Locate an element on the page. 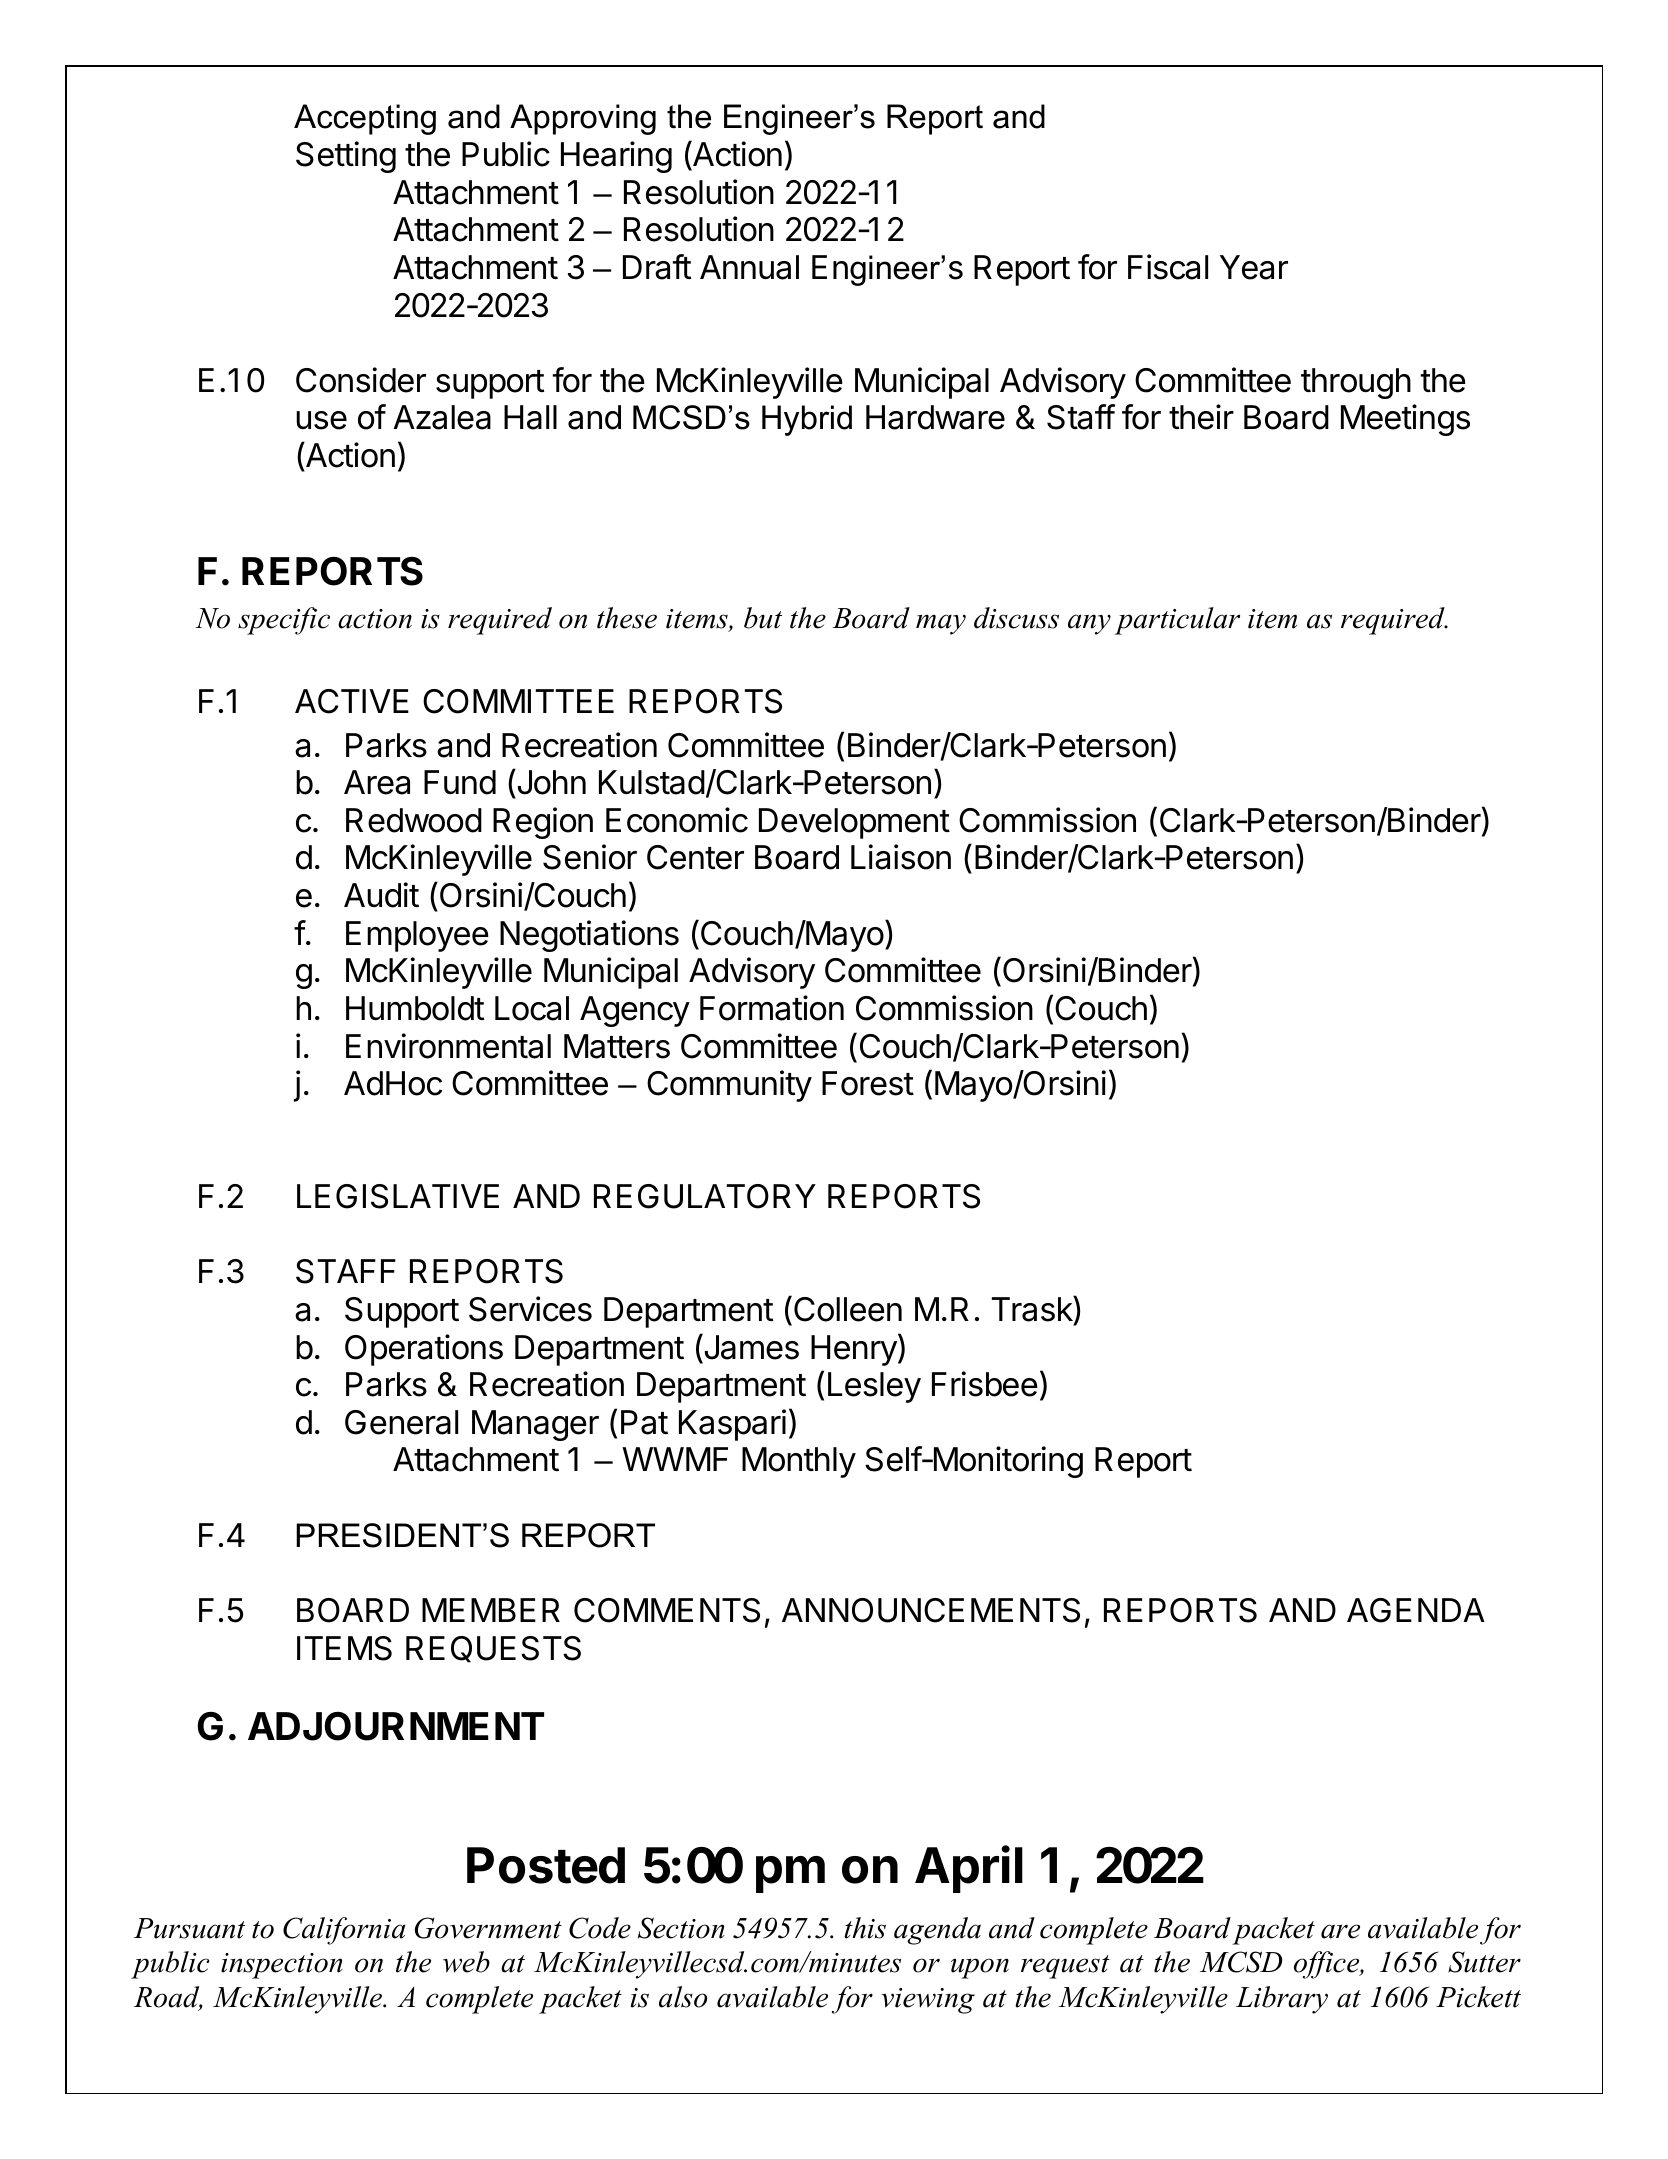 The image size is (1668, 2159). Trask is located at coordinates (1033, 1309).
